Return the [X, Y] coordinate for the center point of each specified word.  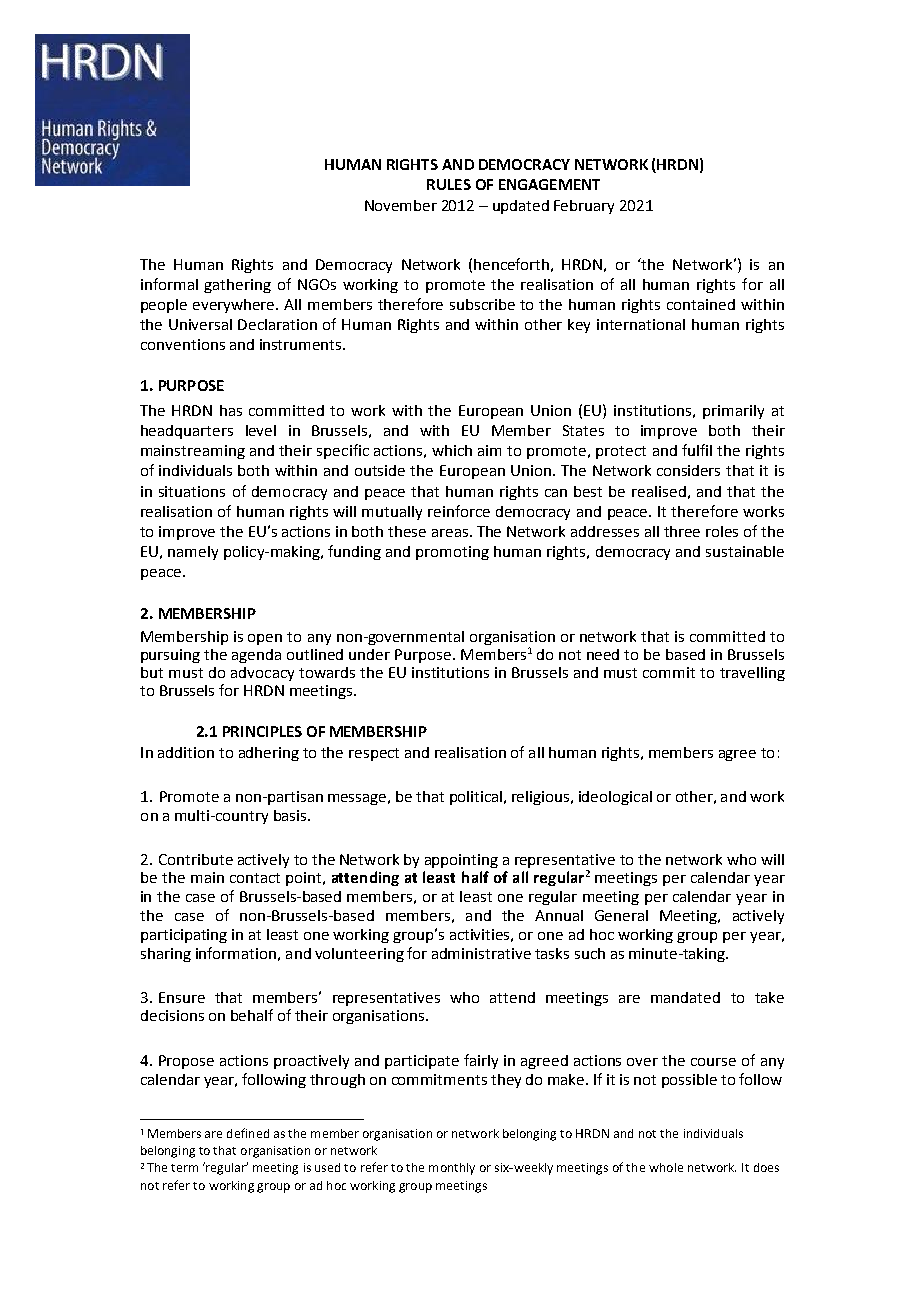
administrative [481, 953]
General [621, 915]
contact [255, 878]
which [452, 450]
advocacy [262, 674]
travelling [752, 674]
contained [701, 304]
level [261, 430]
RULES [449, 184]
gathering [237, 286]
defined [248, 1133]
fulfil [697, 450]
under [369, 654]
